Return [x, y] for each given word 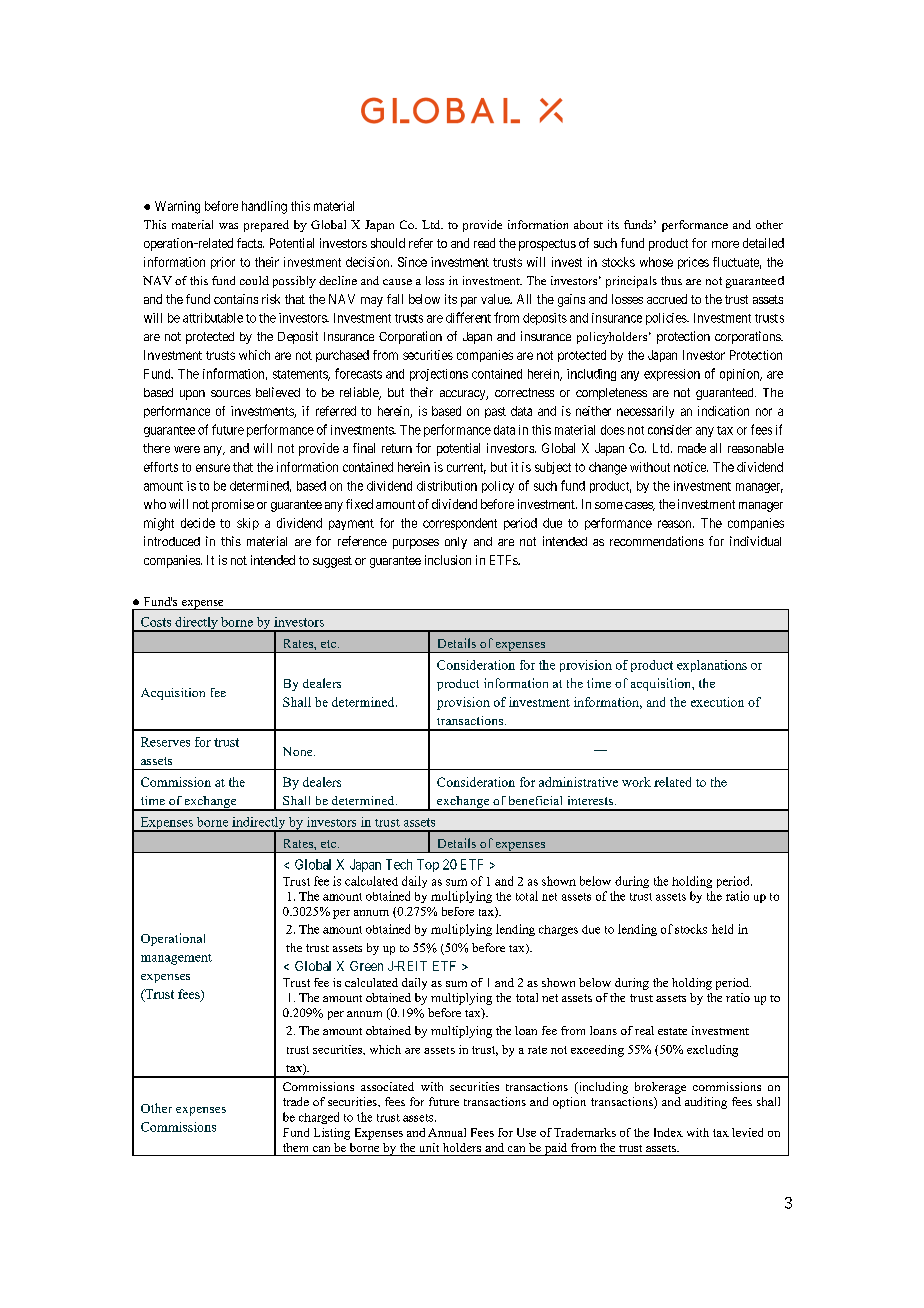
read [484, 243]
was [228, 226]
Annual [447, 1132]
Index [668, 1132]
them [295, 1147]
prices [693, 263]
